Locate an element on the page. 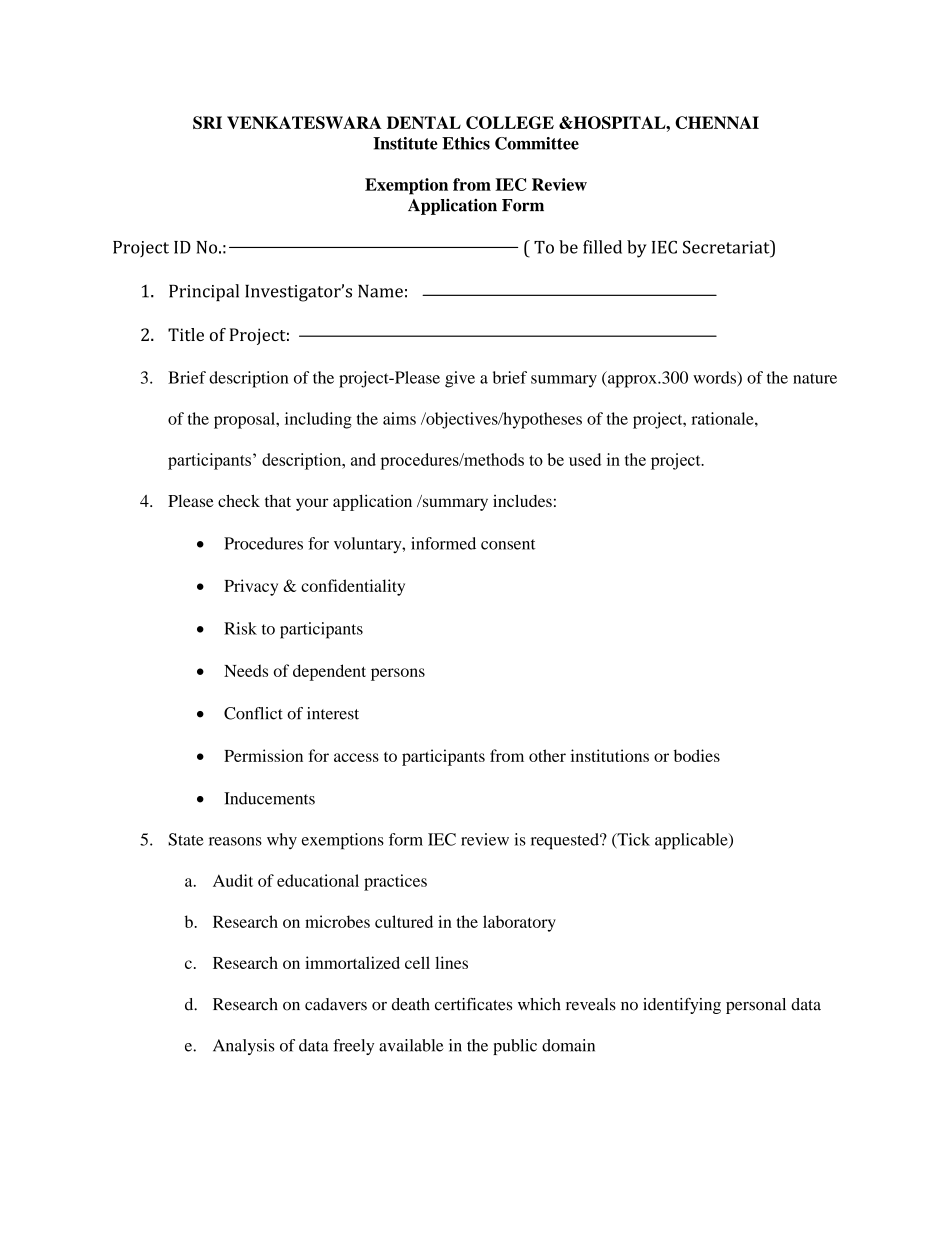 The image size is (952, 1233). Inducements is located at coordinates (269, 798).
